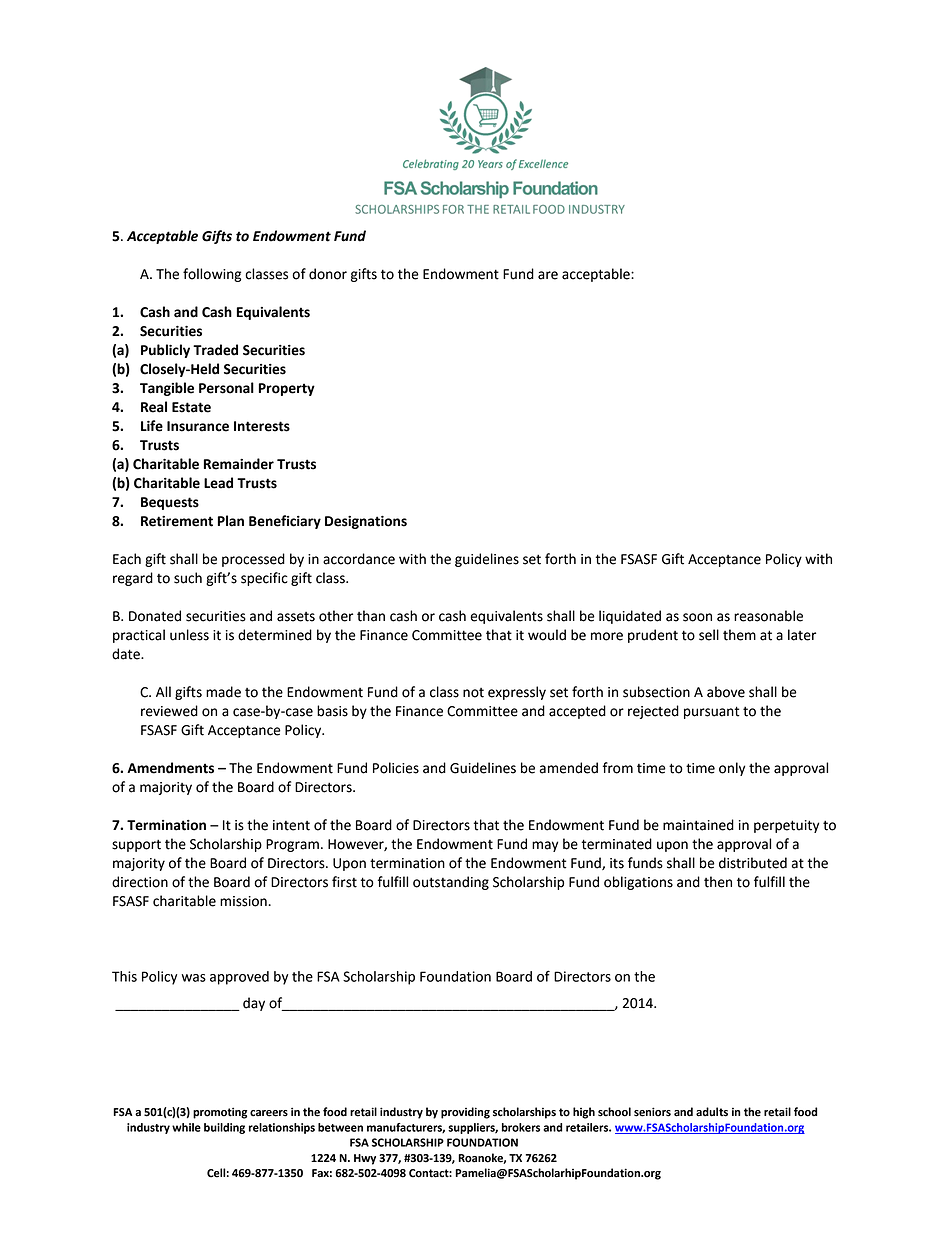  I want to click on reviewed, so click(169, 711).
